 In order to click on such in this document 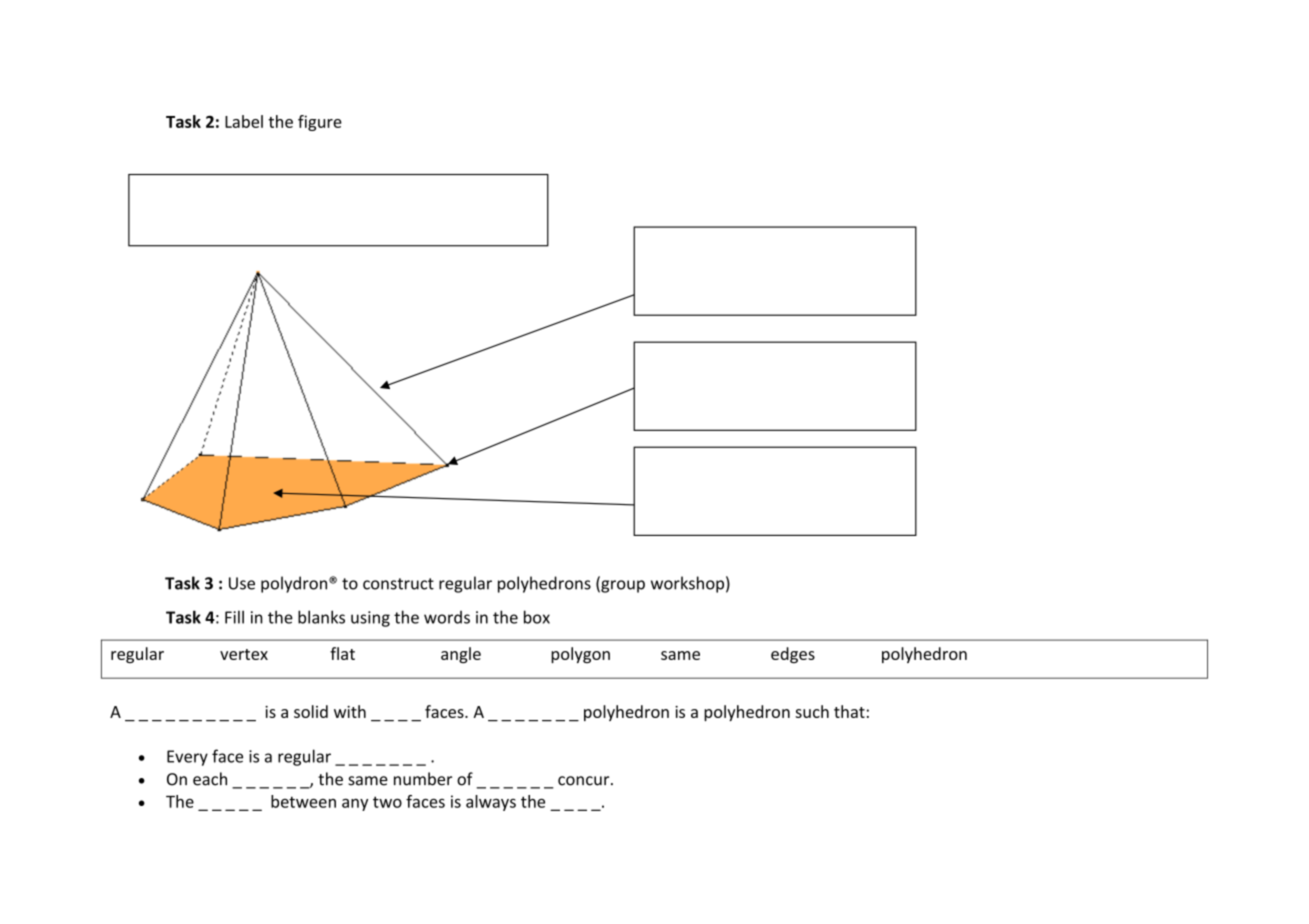, I will do `click(812, 711)`.
